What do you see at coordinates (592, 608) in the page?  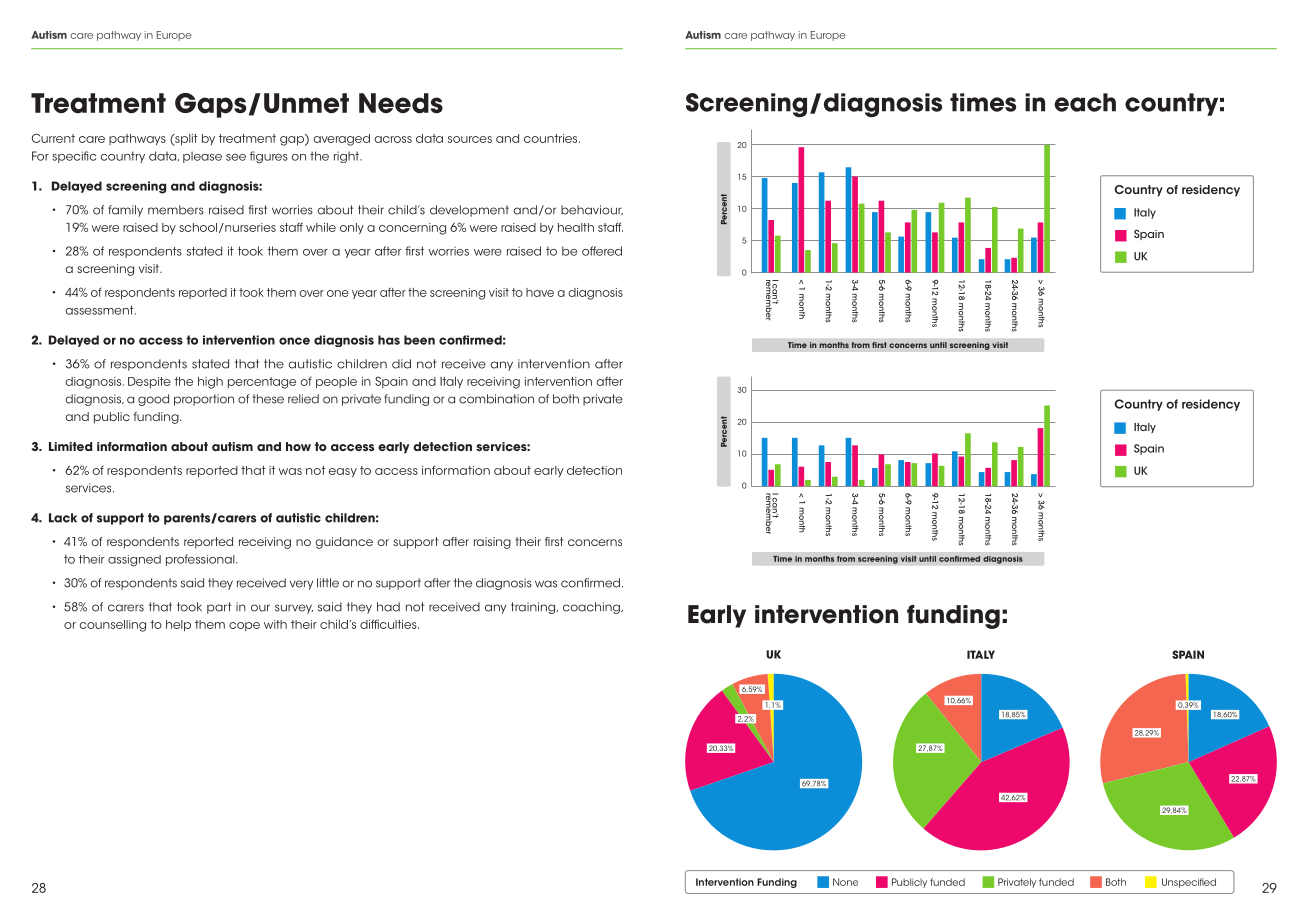 I see `coaching` at bounding box center [592, 608].
